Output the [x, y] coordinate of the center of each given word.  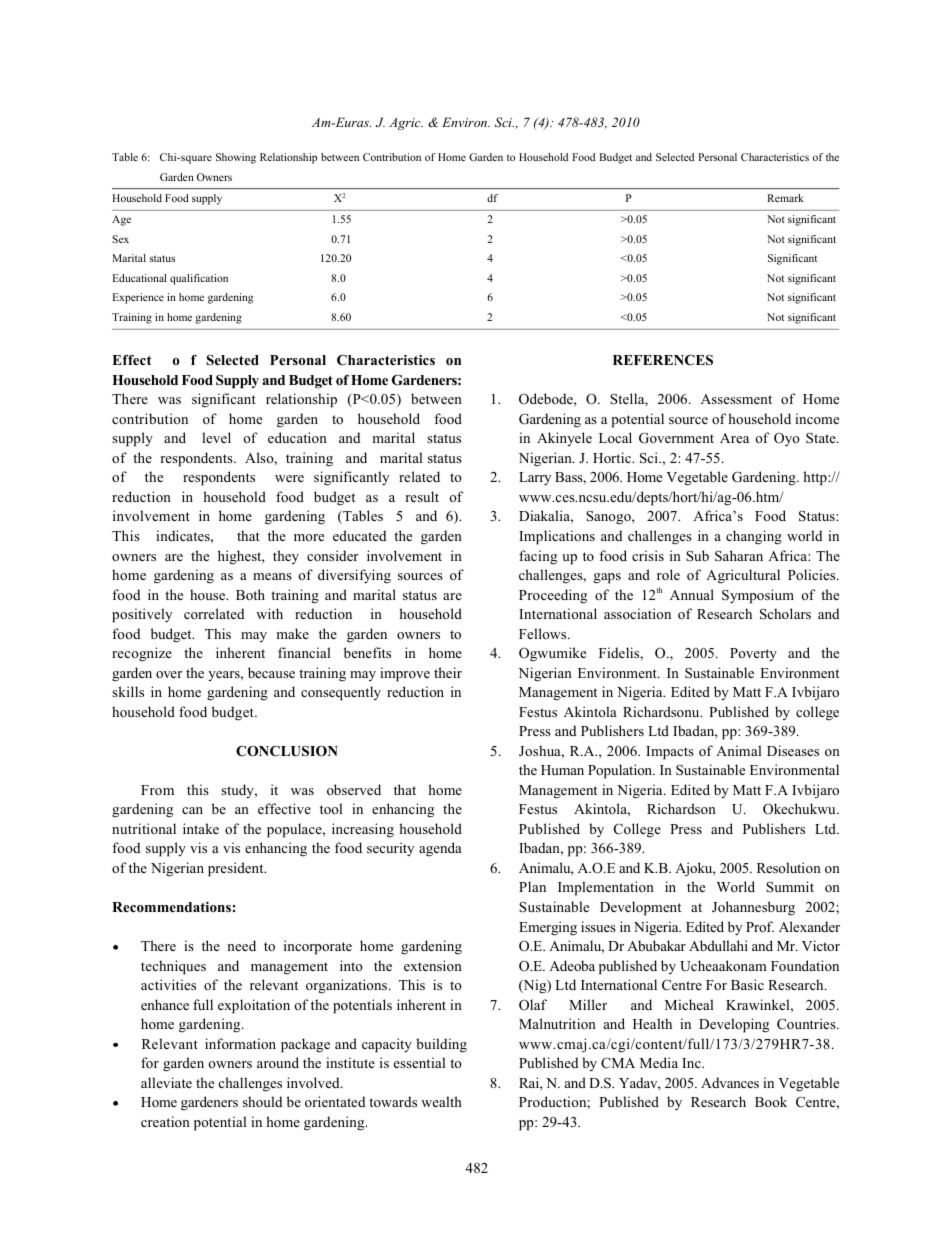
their [448, 672]
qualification [199, 279]
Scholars [785, 614]
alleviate [166, 1082]
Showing [236, 158]
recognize [142, 654]
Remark [785, 198]
